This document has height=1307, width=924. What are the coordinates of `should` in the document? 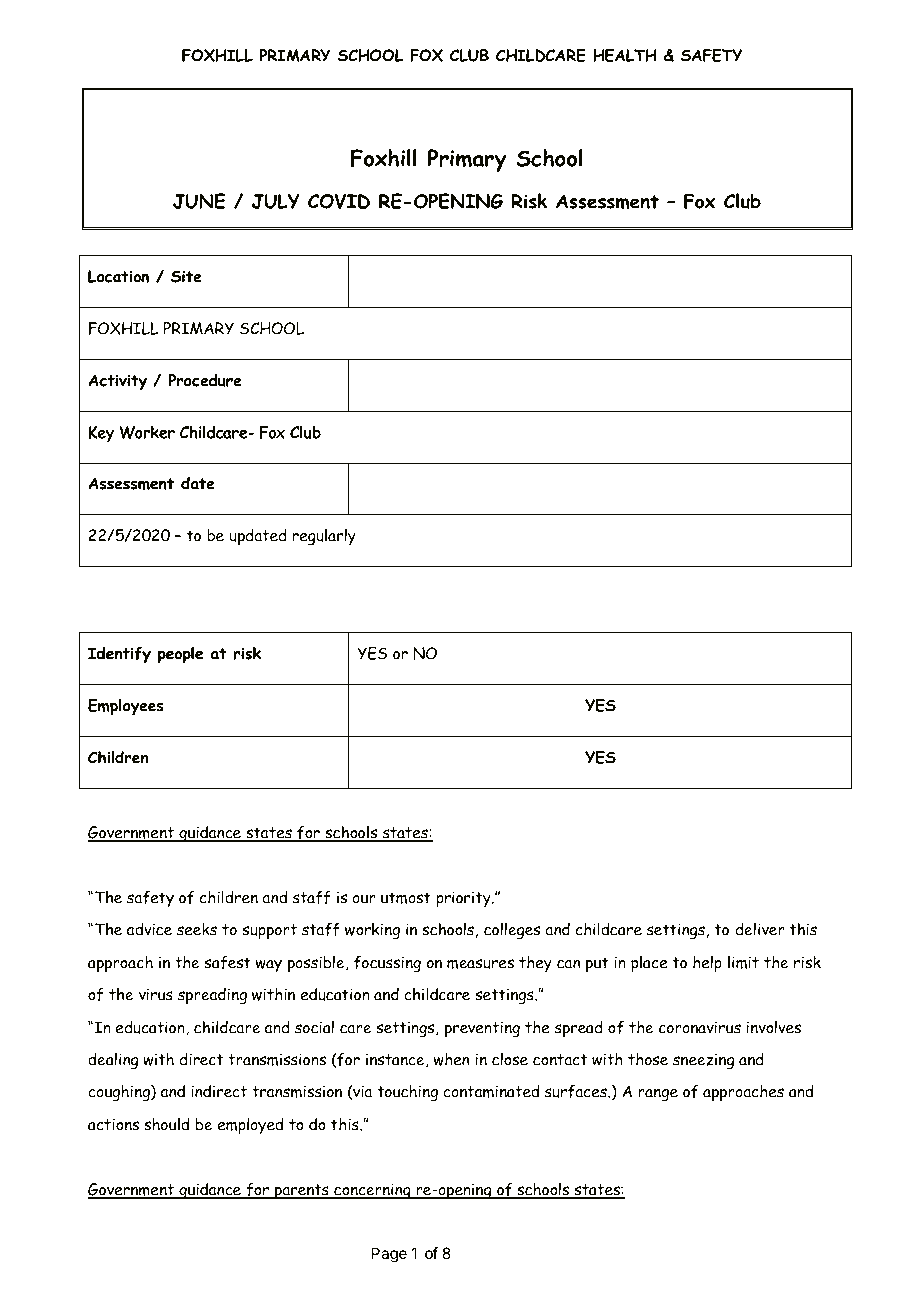 It's located at (166, 1124).
